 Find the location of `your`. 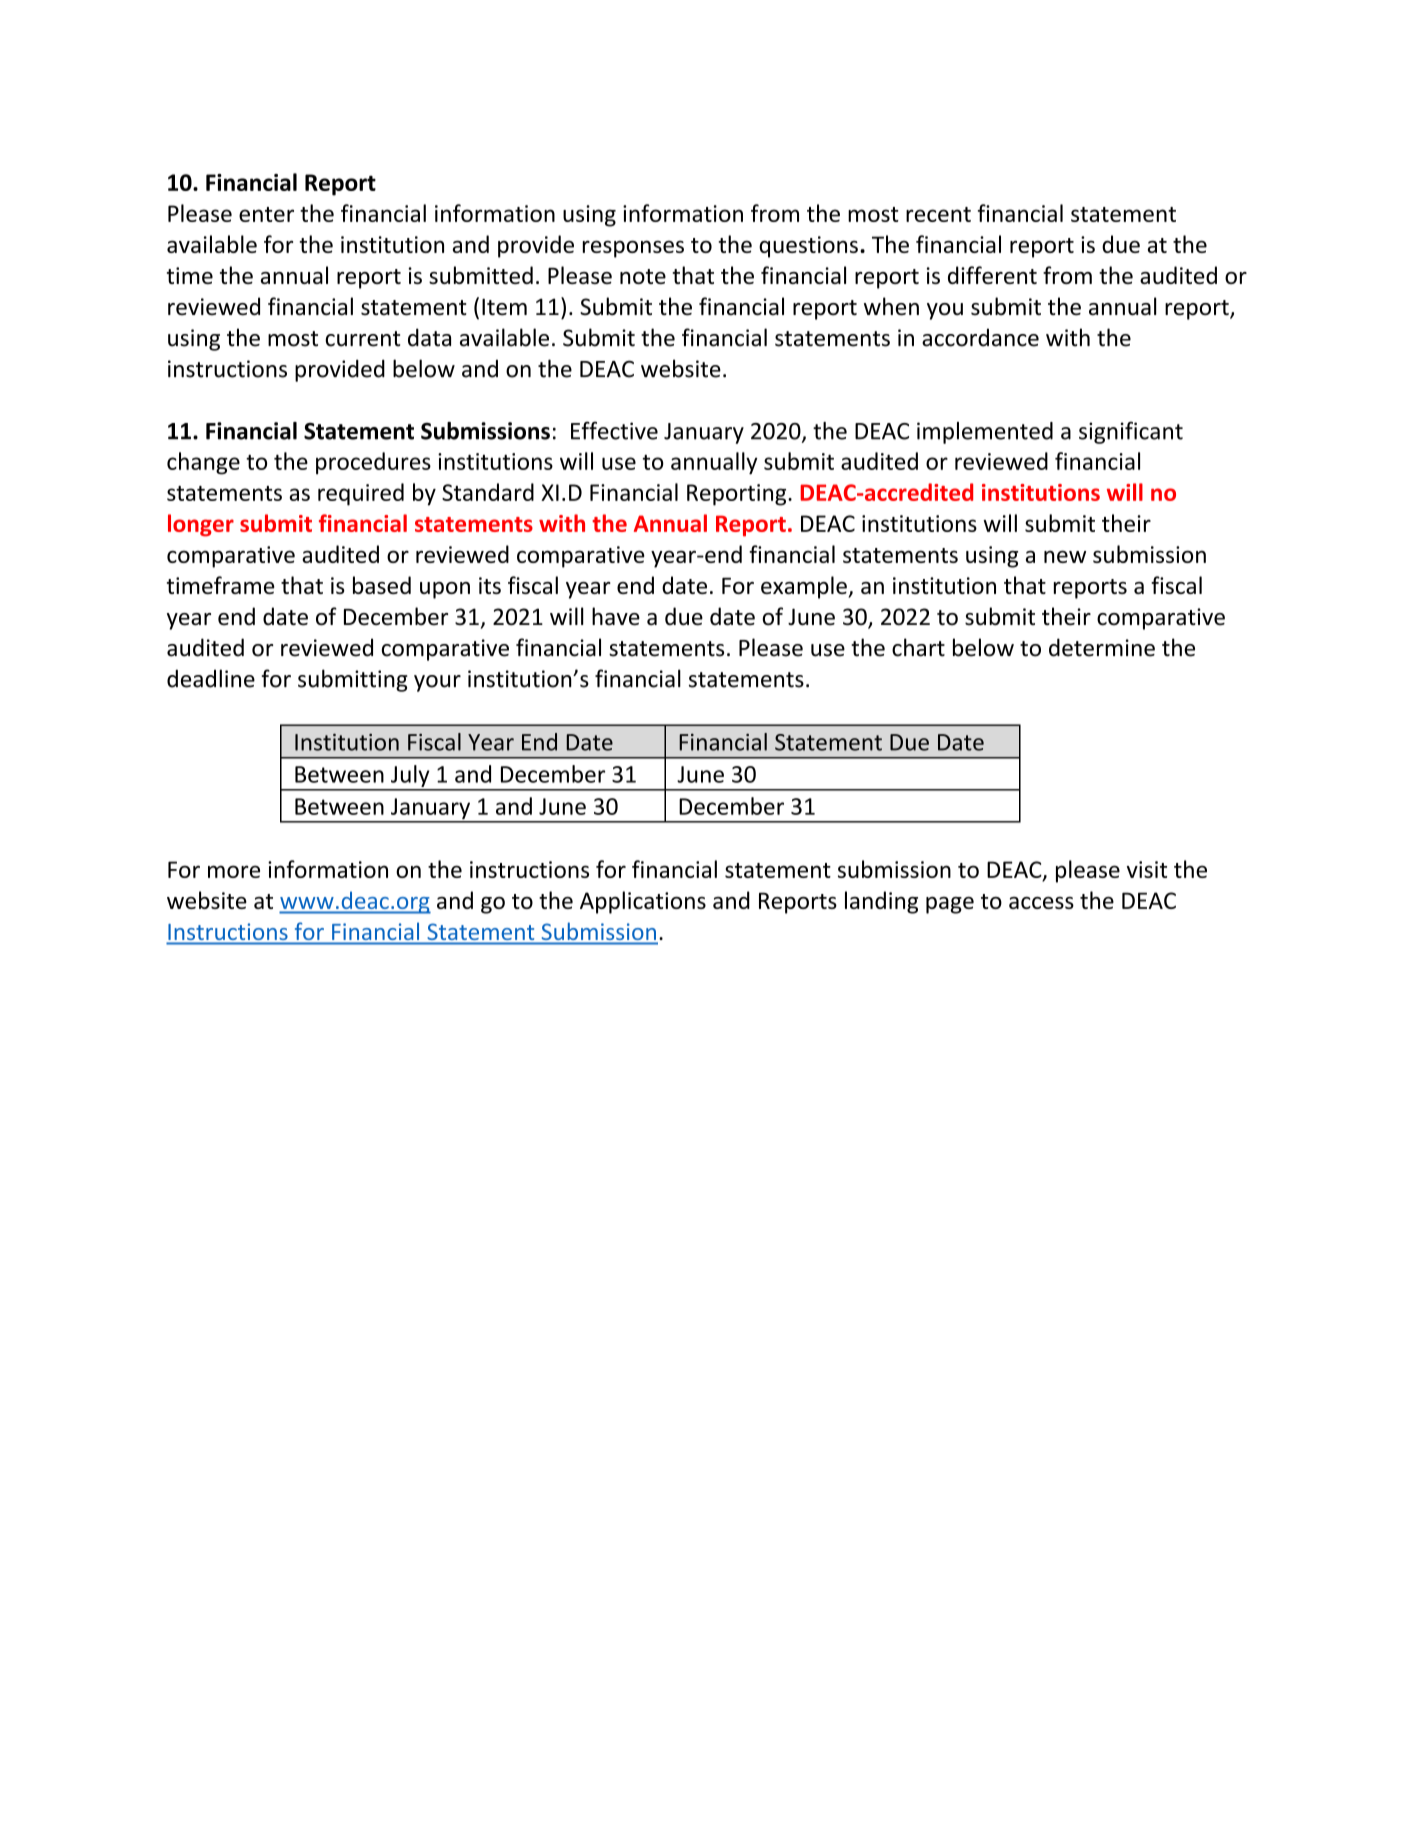

your is located at coordinates (437, 683).
